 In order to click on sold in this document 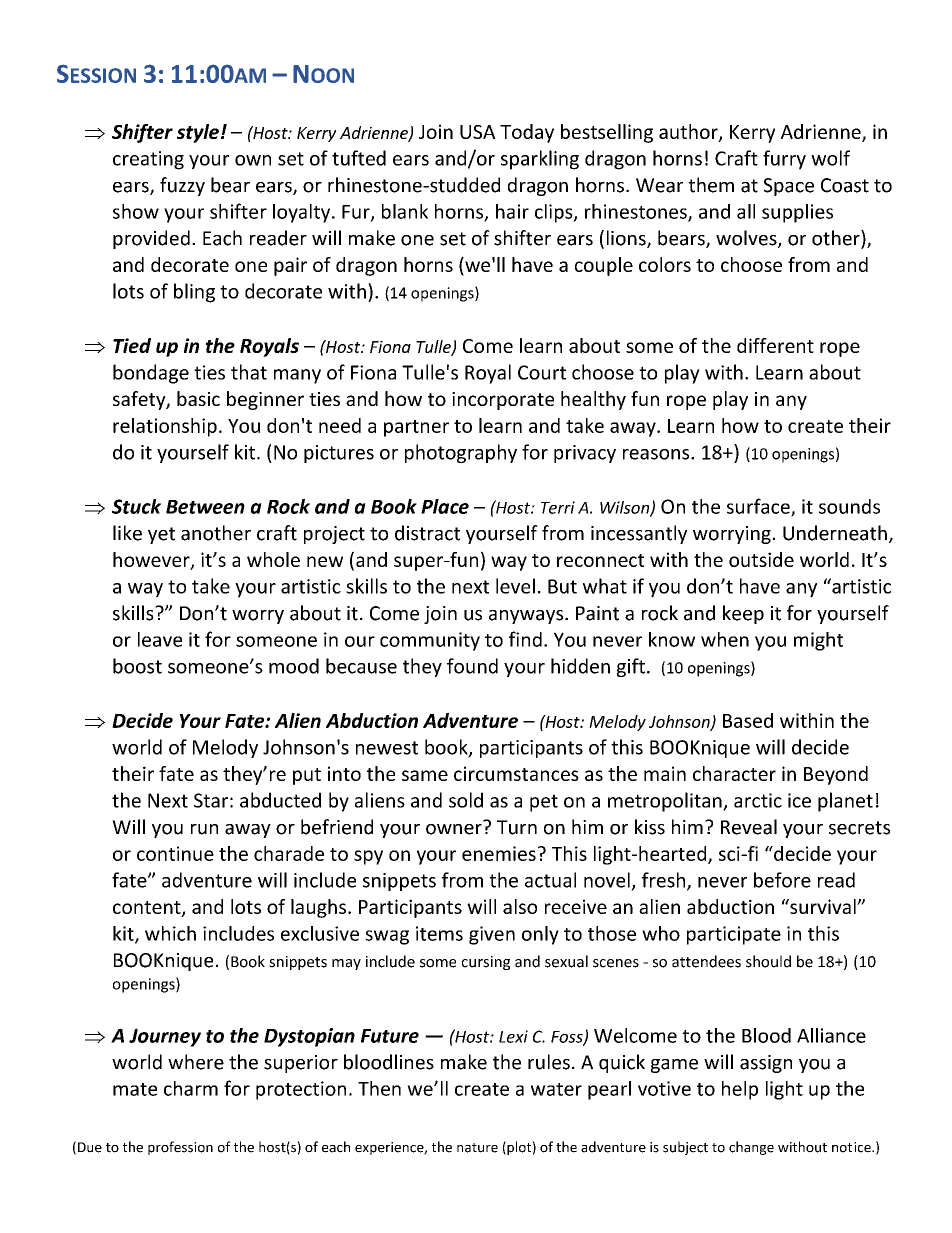, I will do `click(466, 800)`.
